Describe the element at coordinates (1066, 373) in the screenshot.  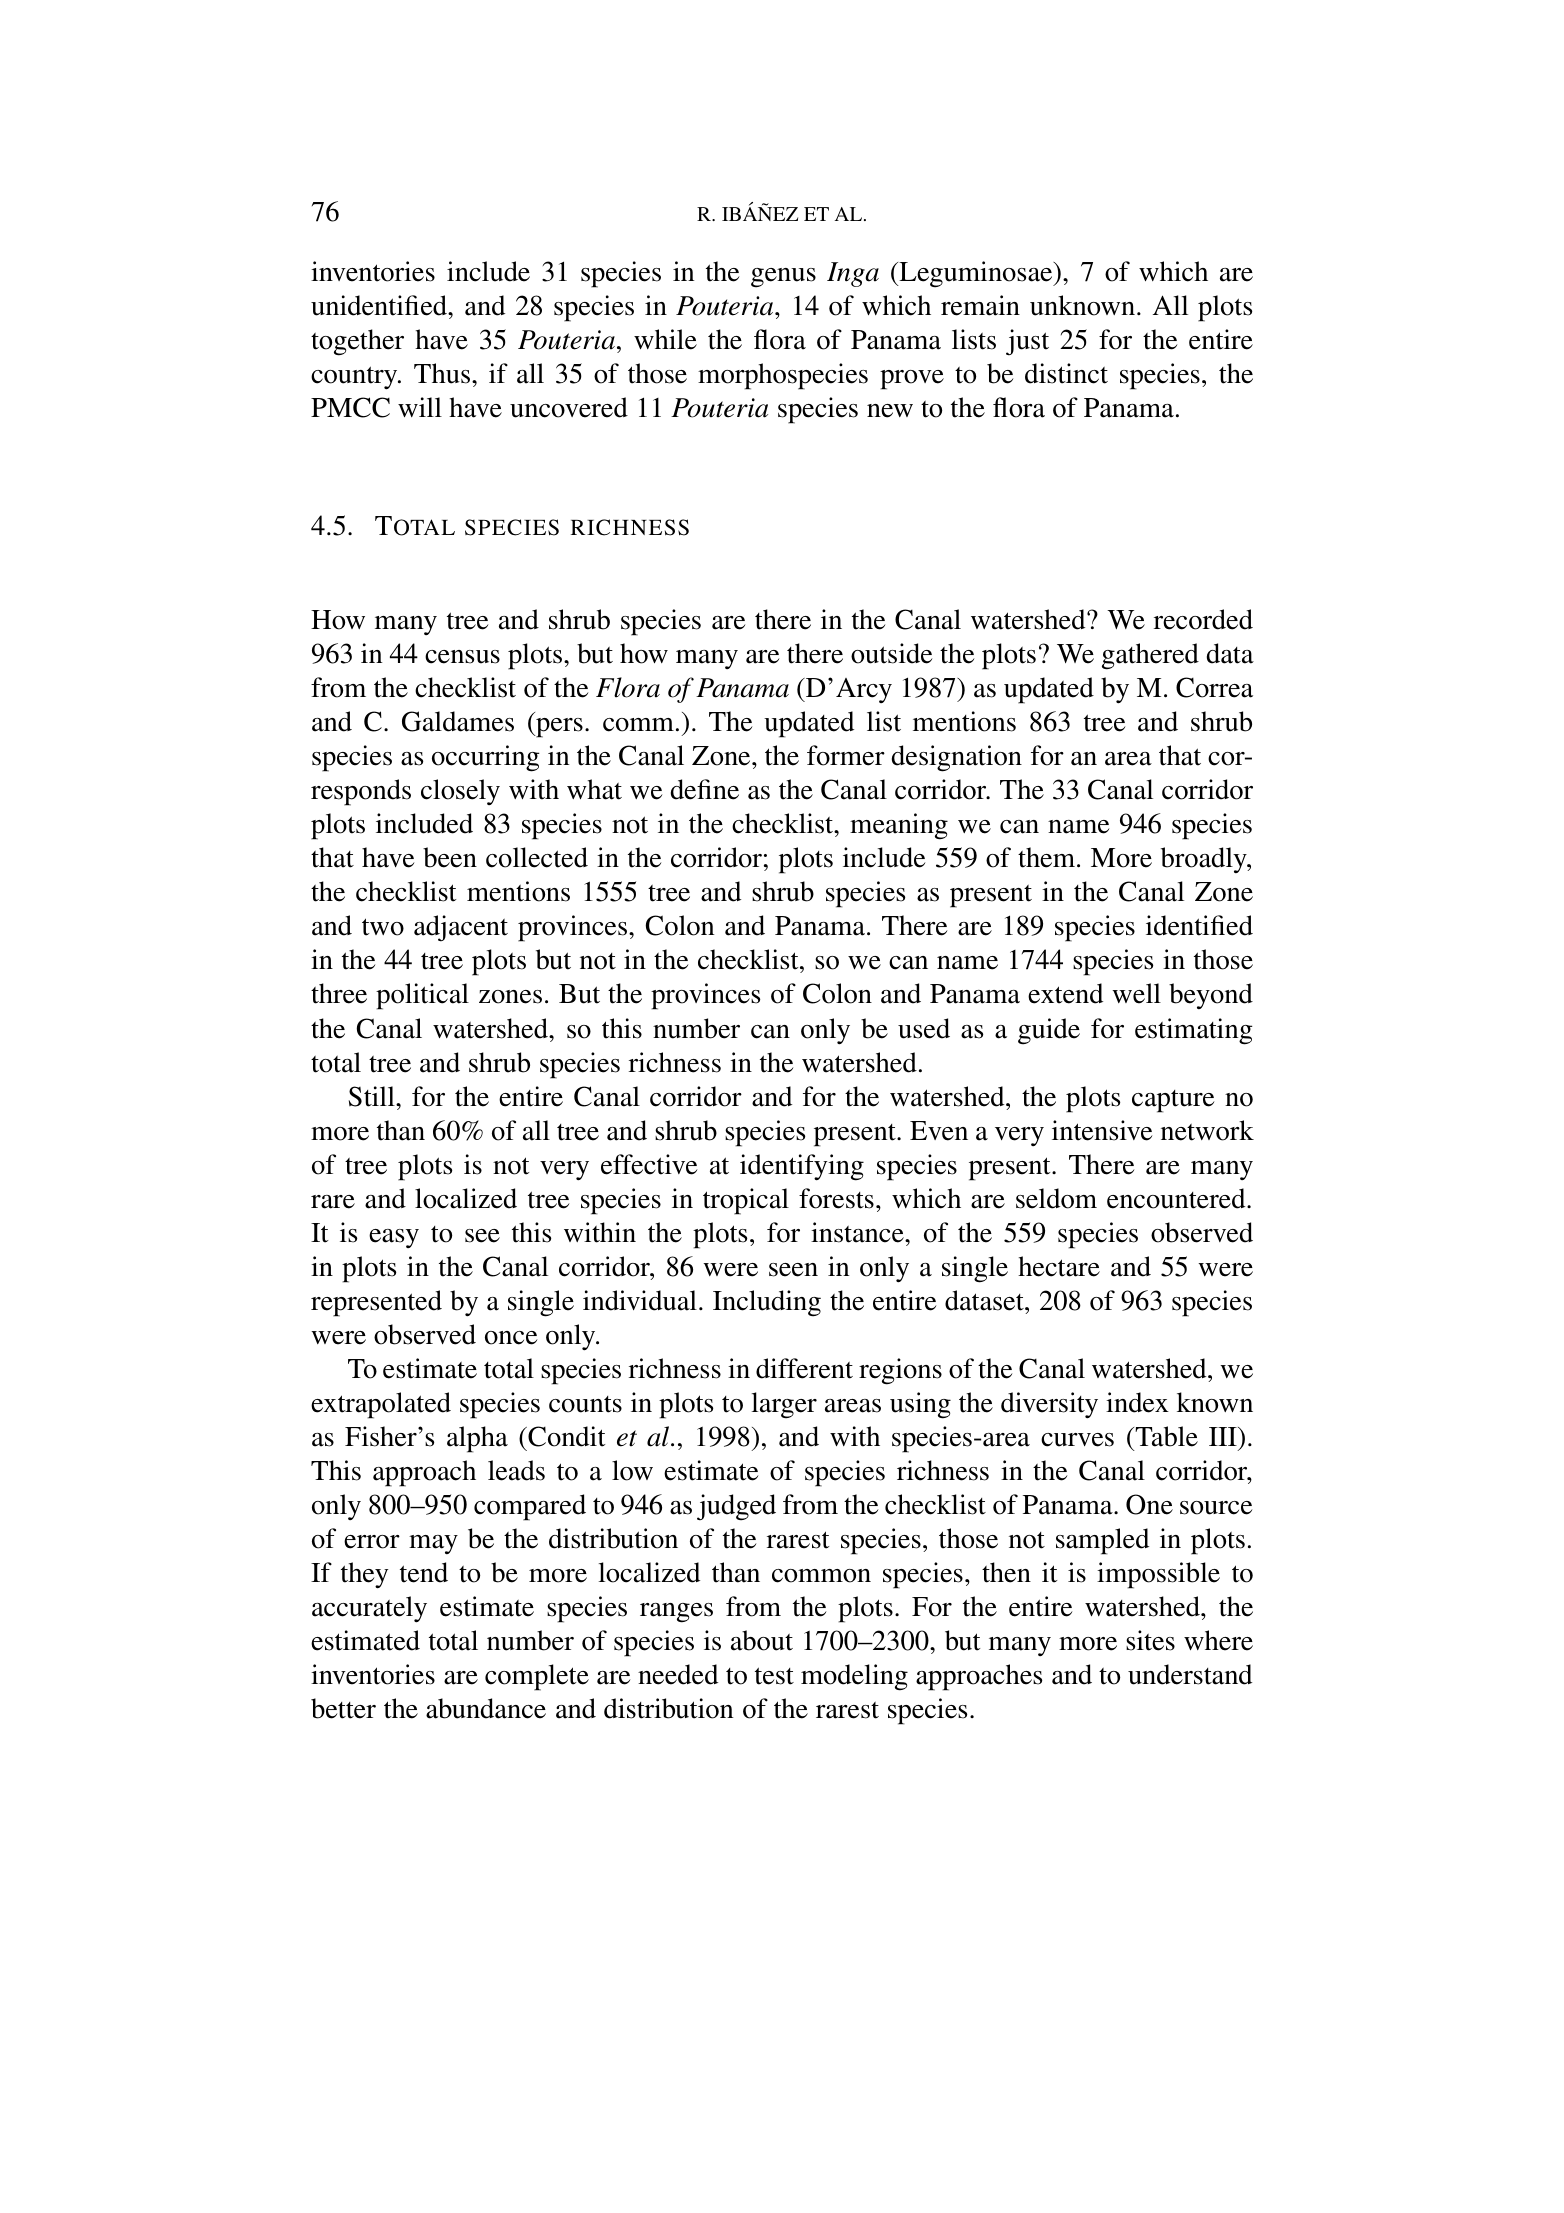
I see `distinct` at that location.
